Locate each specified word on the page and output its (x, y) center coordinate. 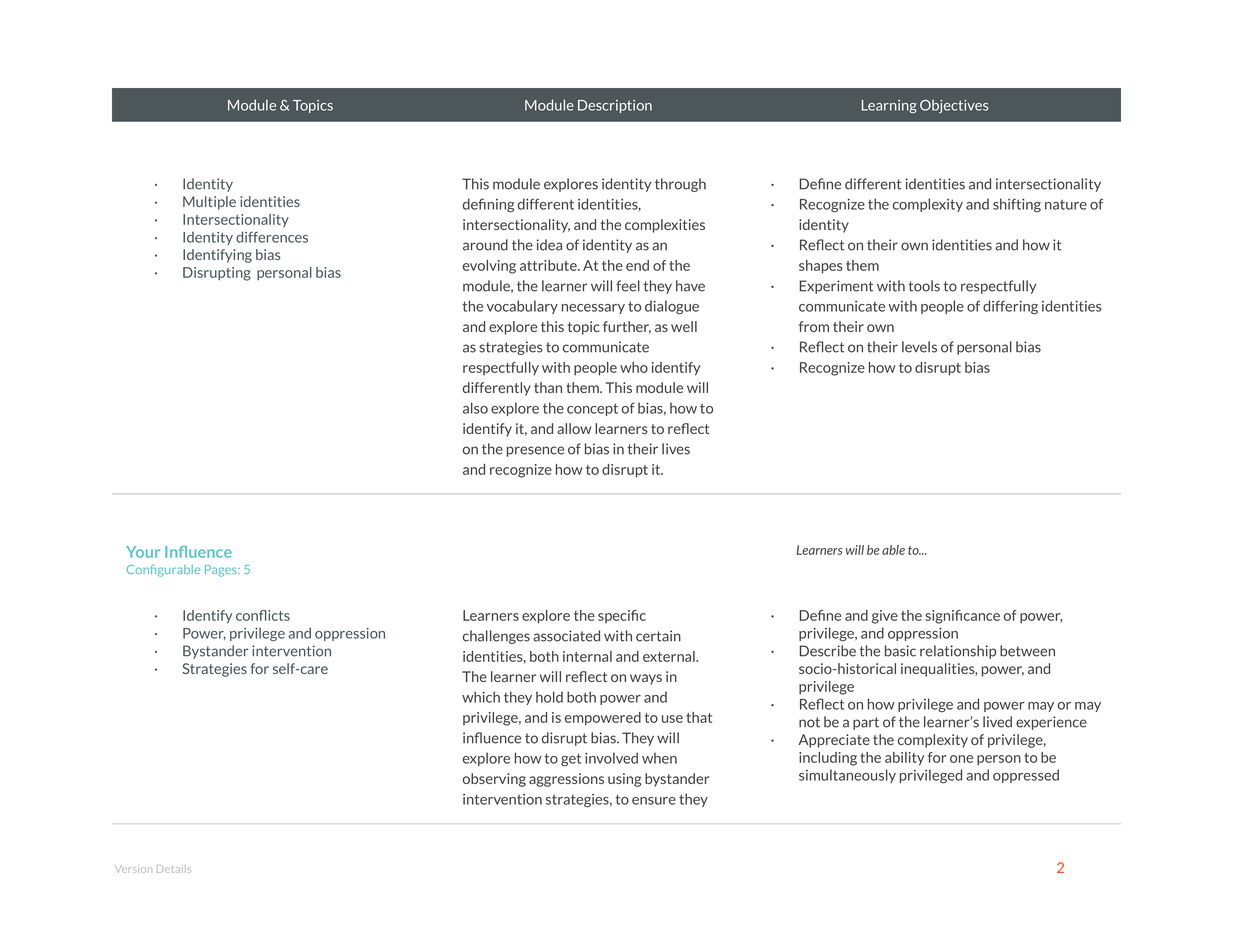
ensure (654, 801)
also (475, 408)
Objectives (954, 106)
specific (622, 616)
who (634, 367)
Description (615, 106)
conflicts (263, 615)
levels (919, 347)
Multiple (209, 203)
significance (962, 617)
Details (174, 869)
